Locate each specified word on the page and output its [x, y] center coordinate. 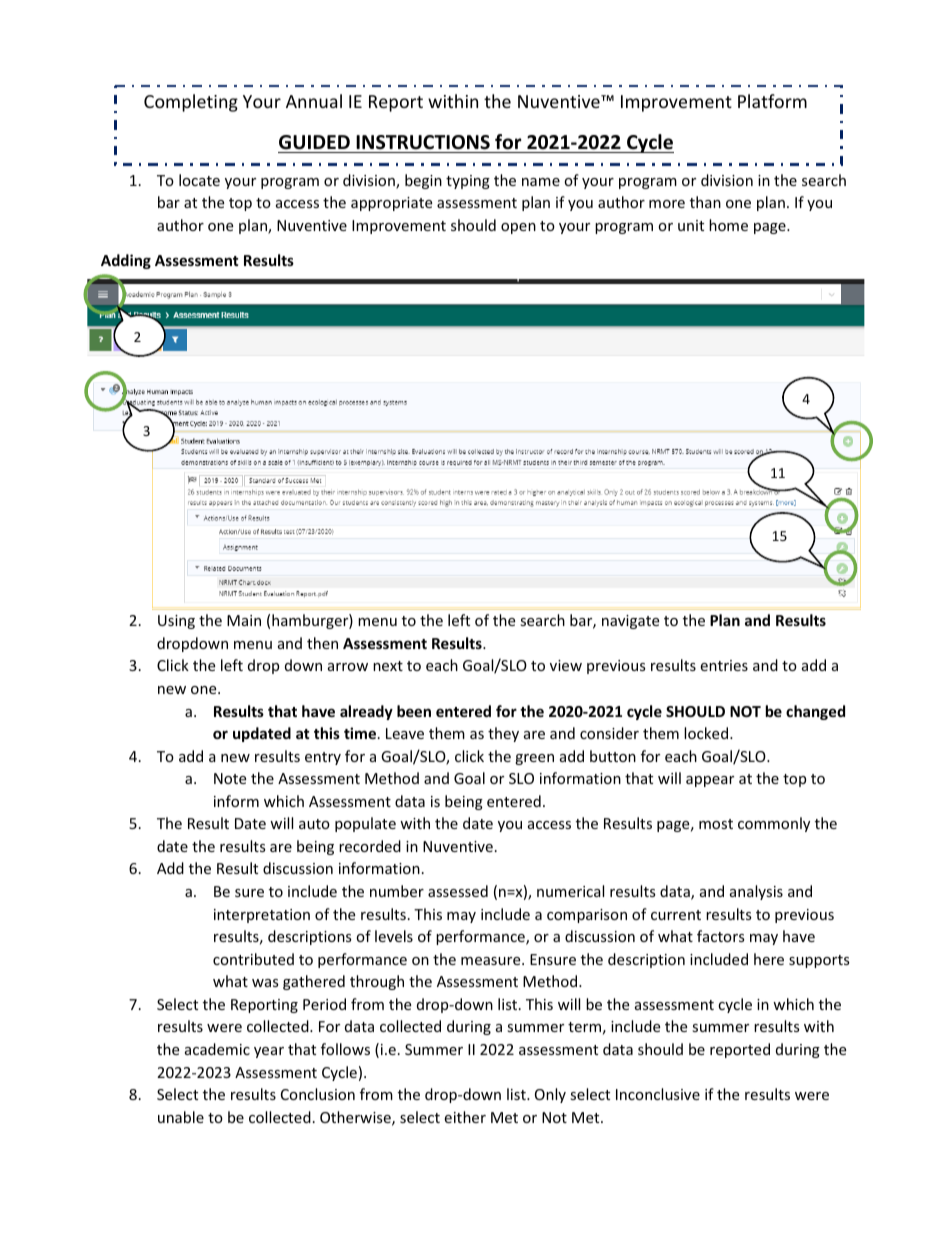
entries [724, 665]
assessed [458, 891]
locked [707, 733]
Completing [191, 103]
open [518, 228]
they [503, 734]
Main [244, 620]
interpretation [262, 916]
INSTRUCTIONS [423, 142]
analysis [756, 892]
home [728, 225]
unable [181, 1117]
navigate [630, 622]
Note [230, 778]
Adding [126, 261]
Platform [772, 101]
